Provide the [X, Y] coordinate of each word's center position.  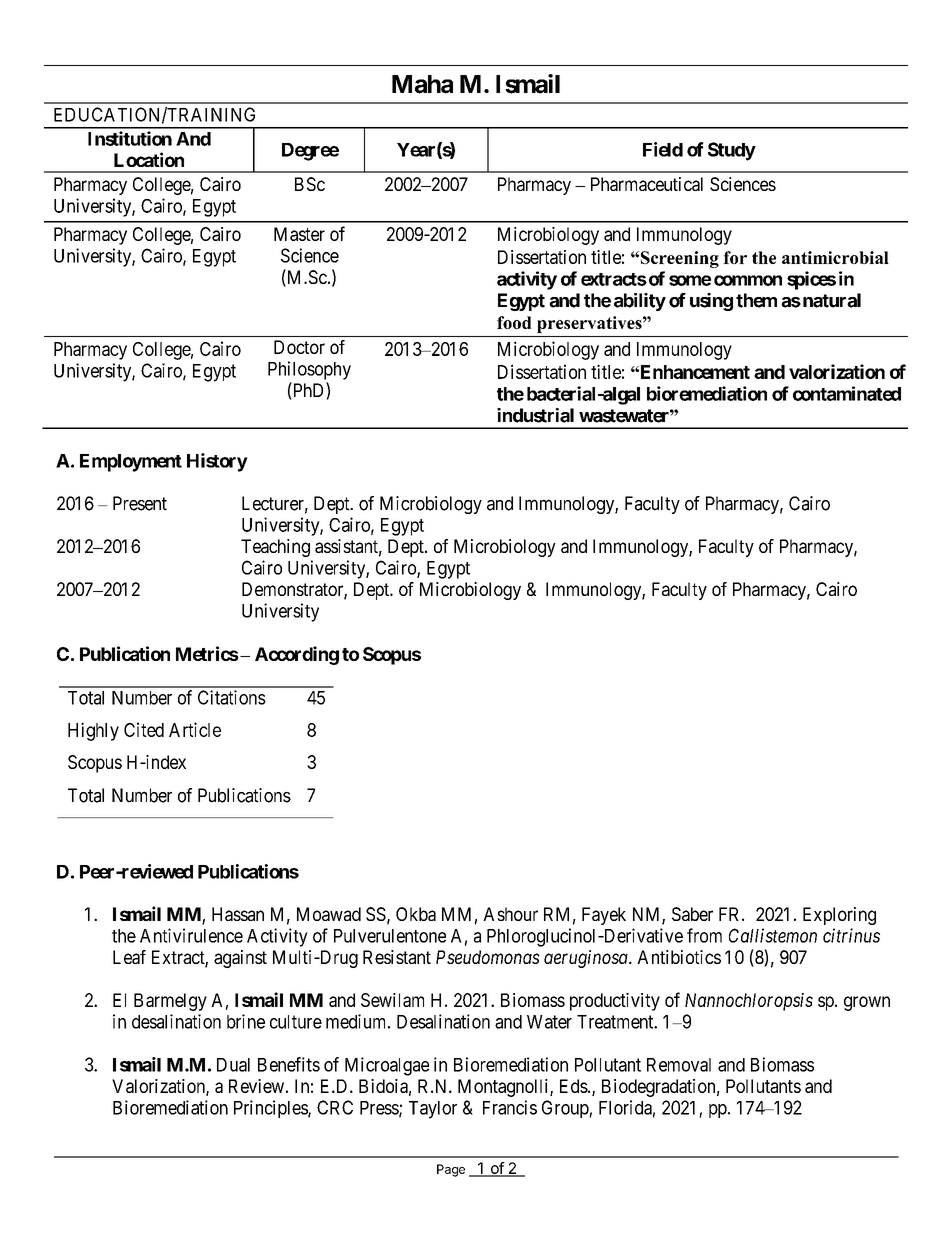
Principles [271, 1109]
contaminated [847, 393]
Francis [510, 1107]
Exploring [839, 916]
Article [195, 729]
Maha [422, 84]
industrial [535, 415]
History [217, 462]
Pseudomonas [488, 957]
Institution [130, 138]
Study [732, 151]
